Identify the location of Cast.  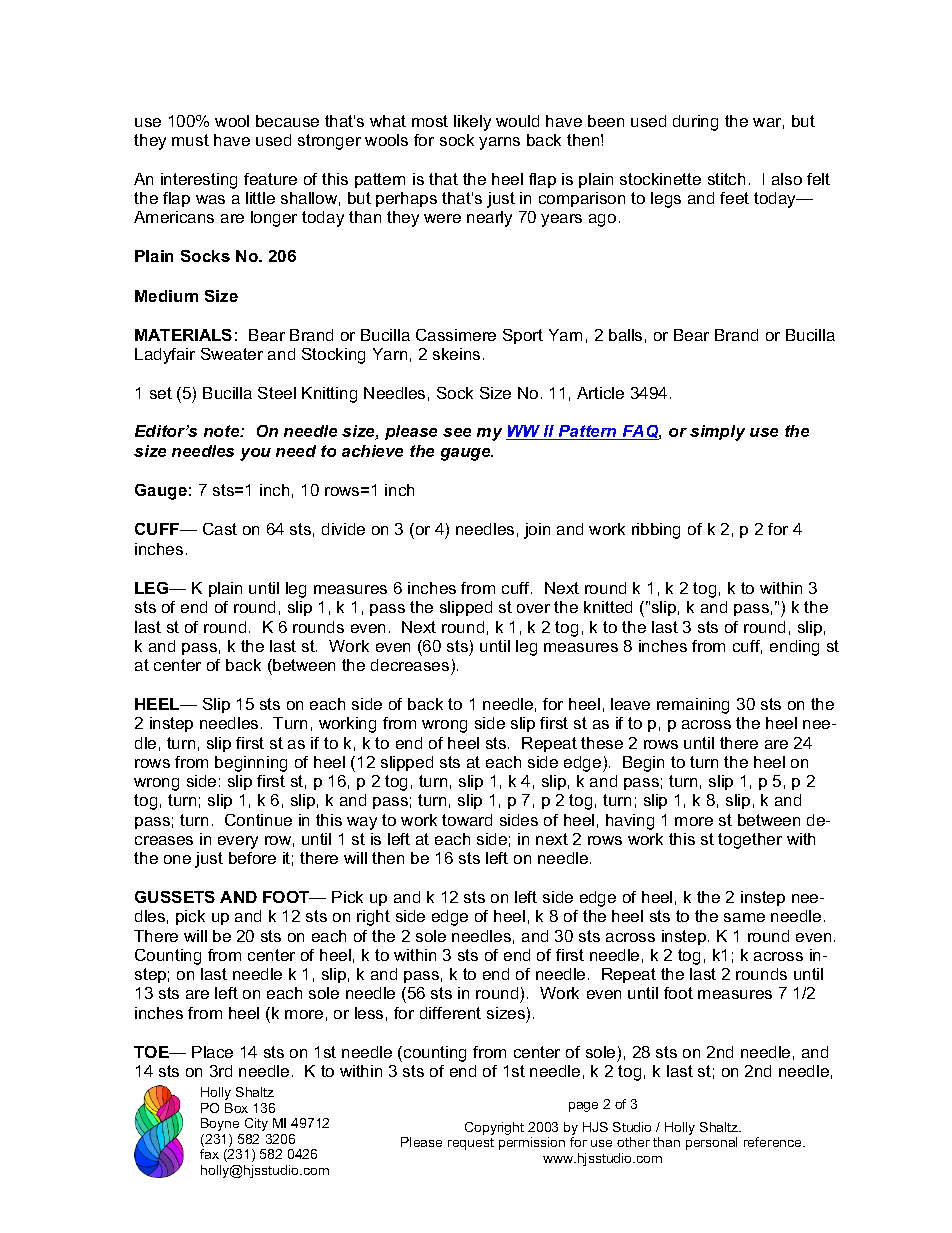
(220, 529).
